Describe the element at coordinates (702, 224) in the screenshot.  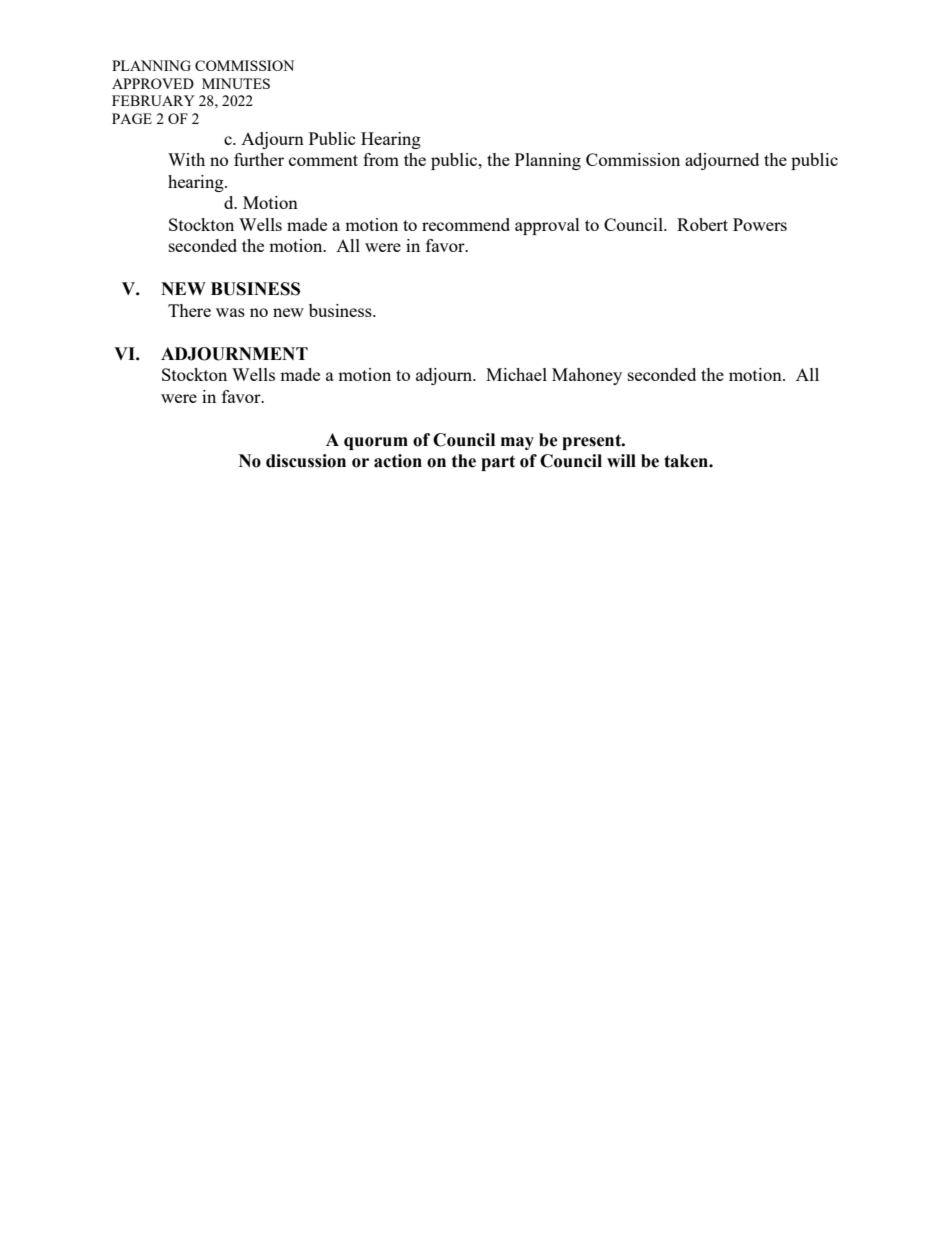
I see `Robert` at that location.
